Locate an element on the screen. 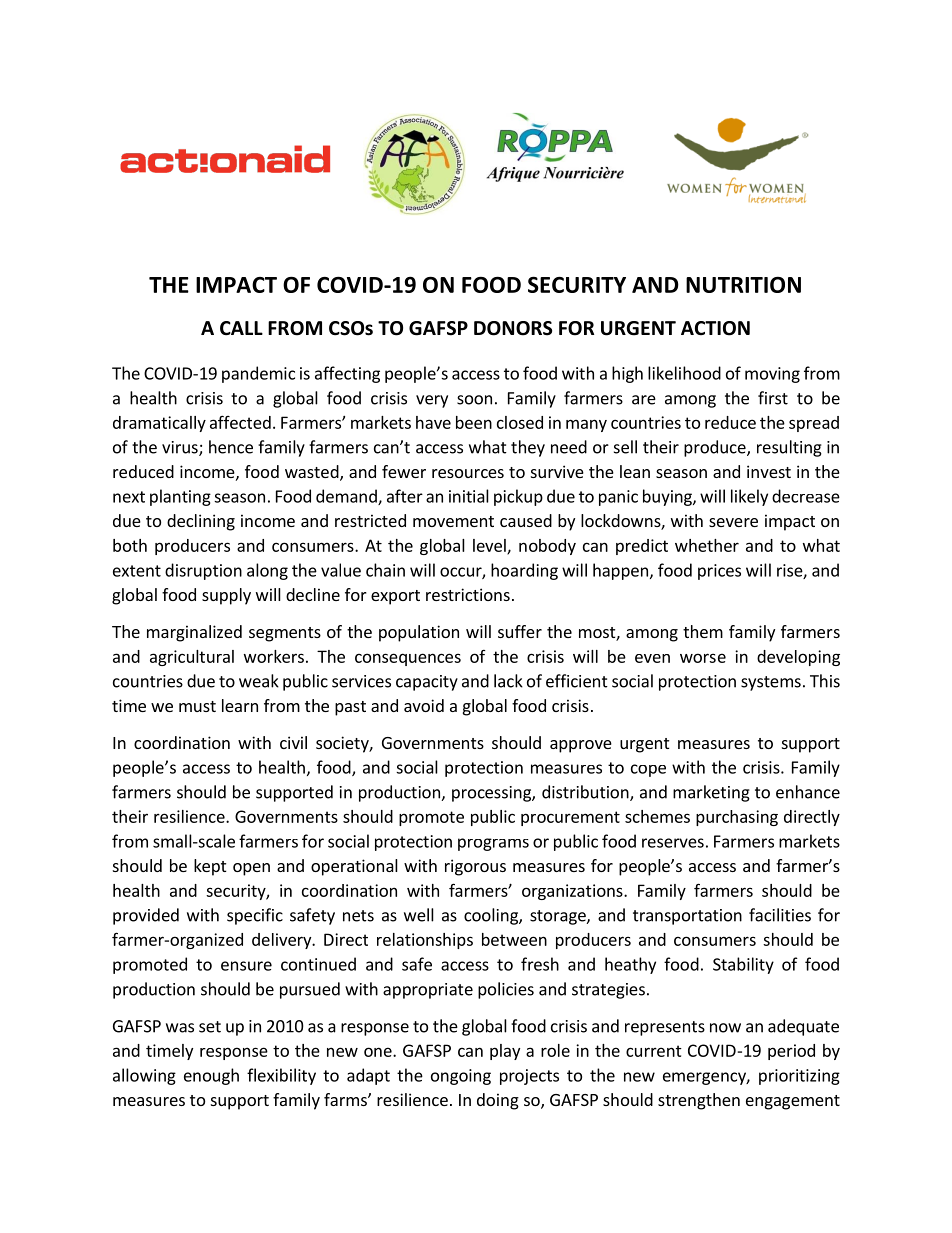  must is located at coordinates (197, 706).
